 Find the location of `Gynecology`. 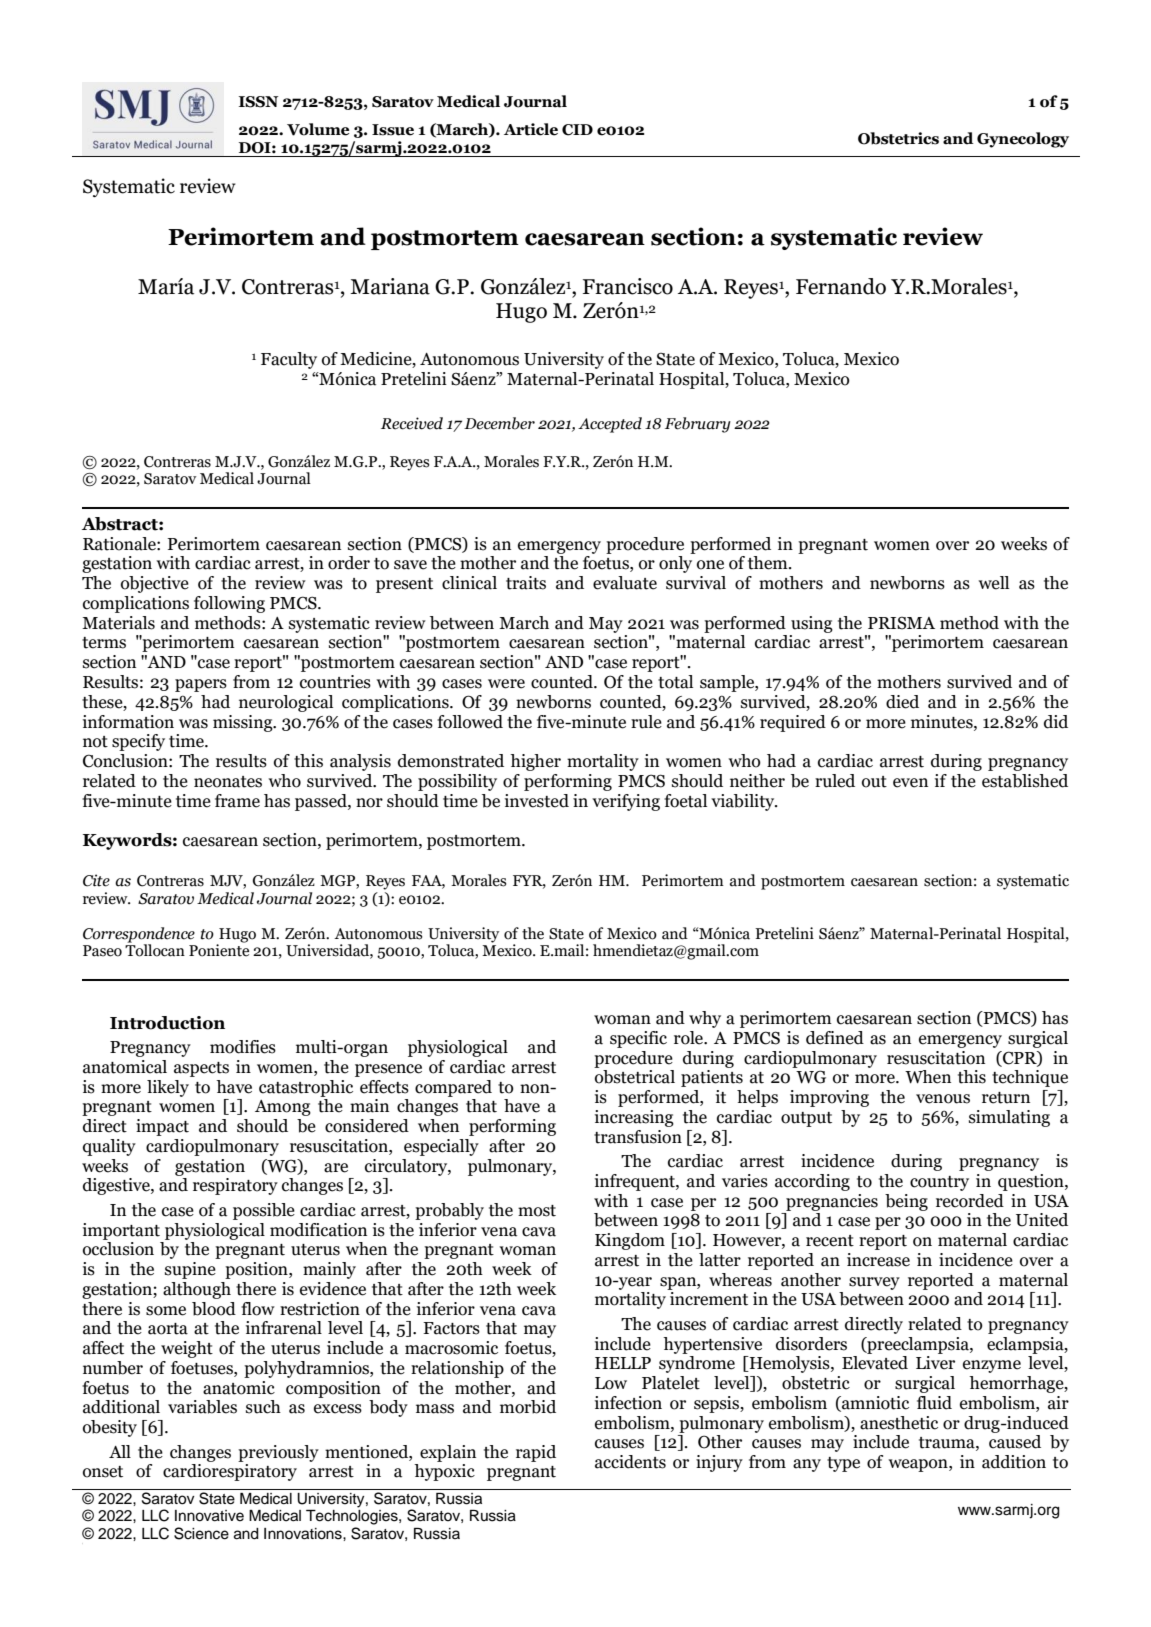

Gynecology is located at coordinates (1023, 140).
